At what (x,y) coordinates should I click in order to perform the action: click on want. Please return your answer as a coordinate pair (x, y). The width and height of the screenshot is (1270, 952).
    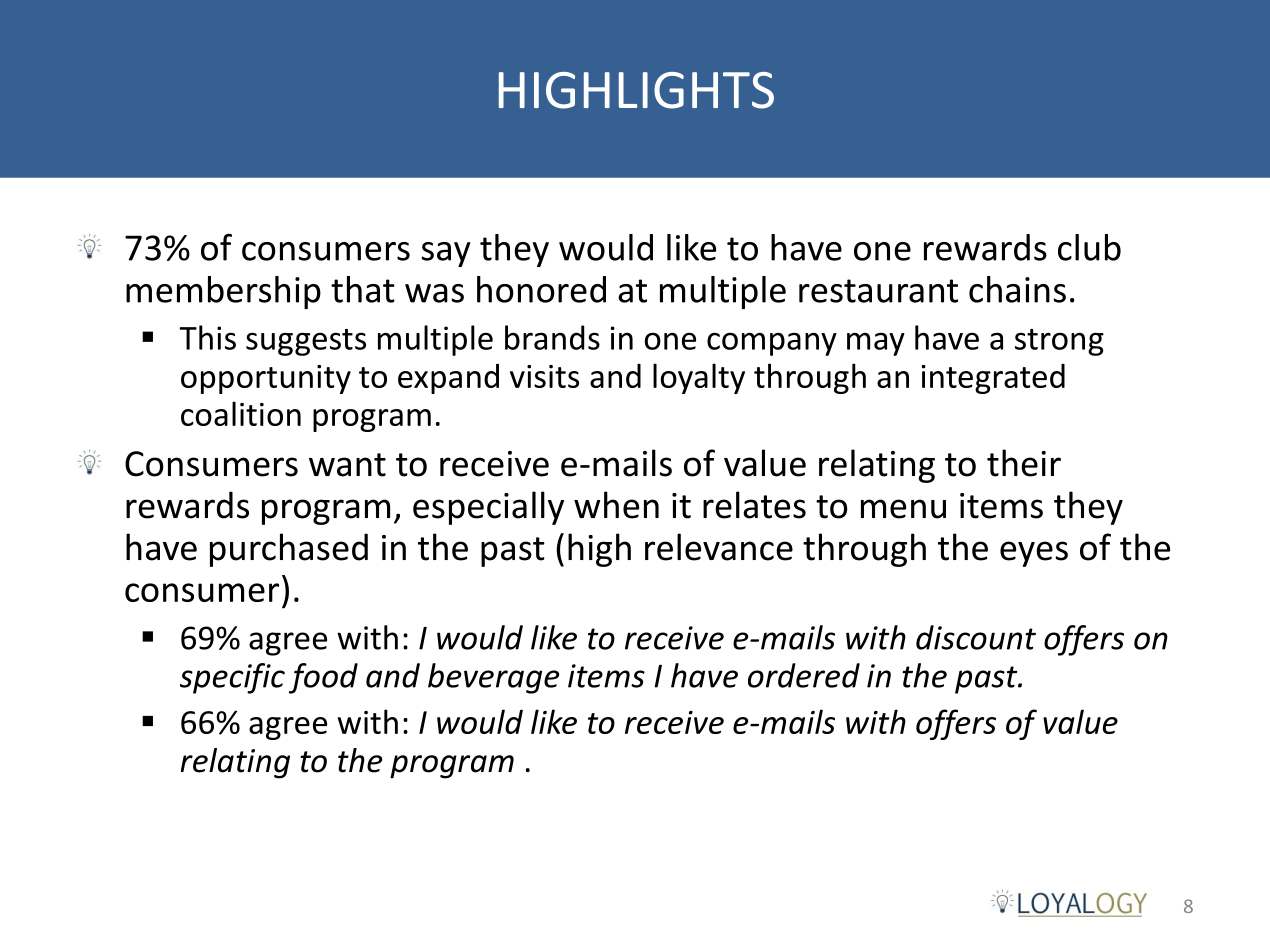
    Looking at the image, I should click on (347, 465).
